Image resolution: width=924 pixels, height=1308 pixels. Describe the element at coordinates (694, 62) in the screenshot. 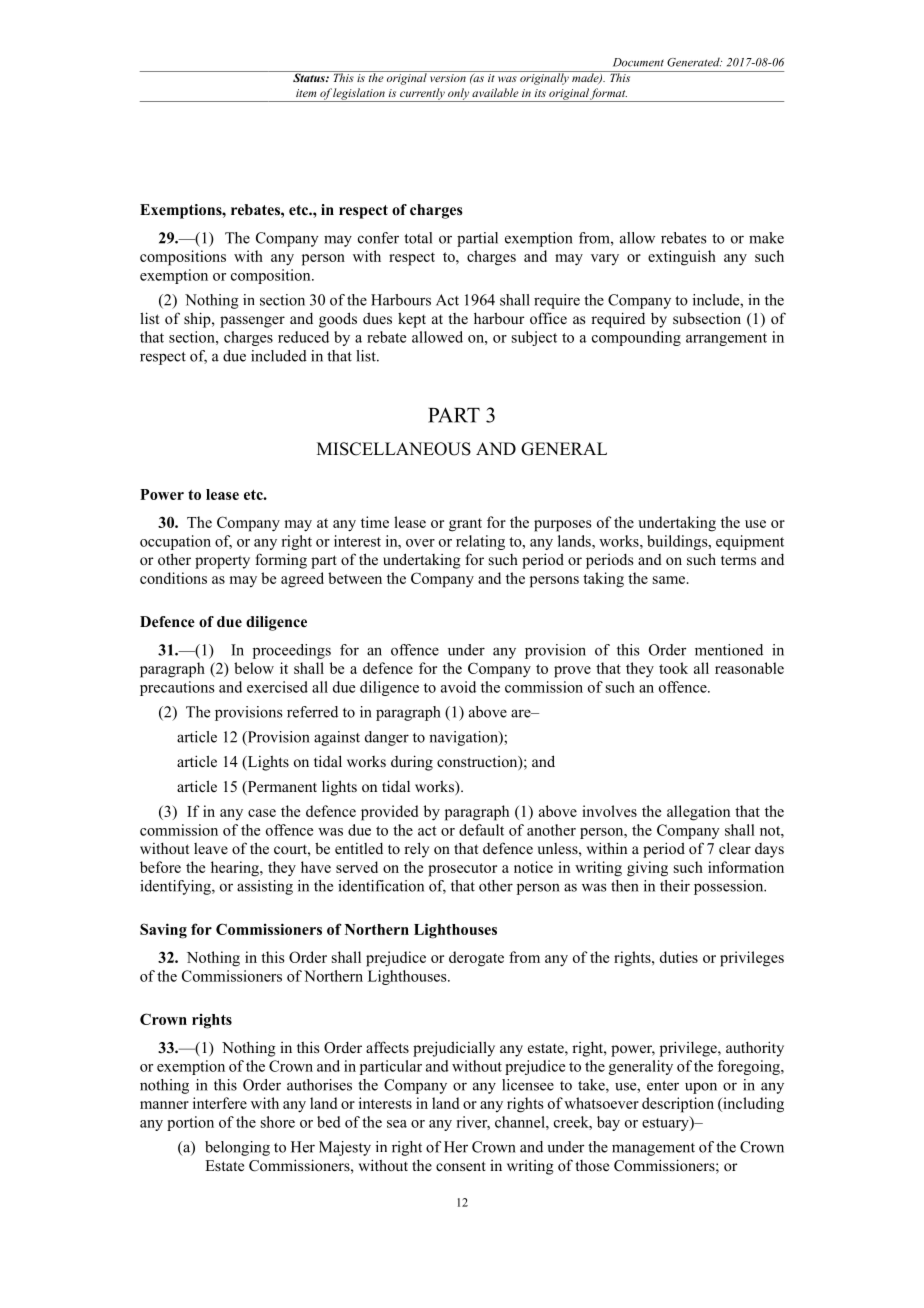

I see `Generated` at that location.
